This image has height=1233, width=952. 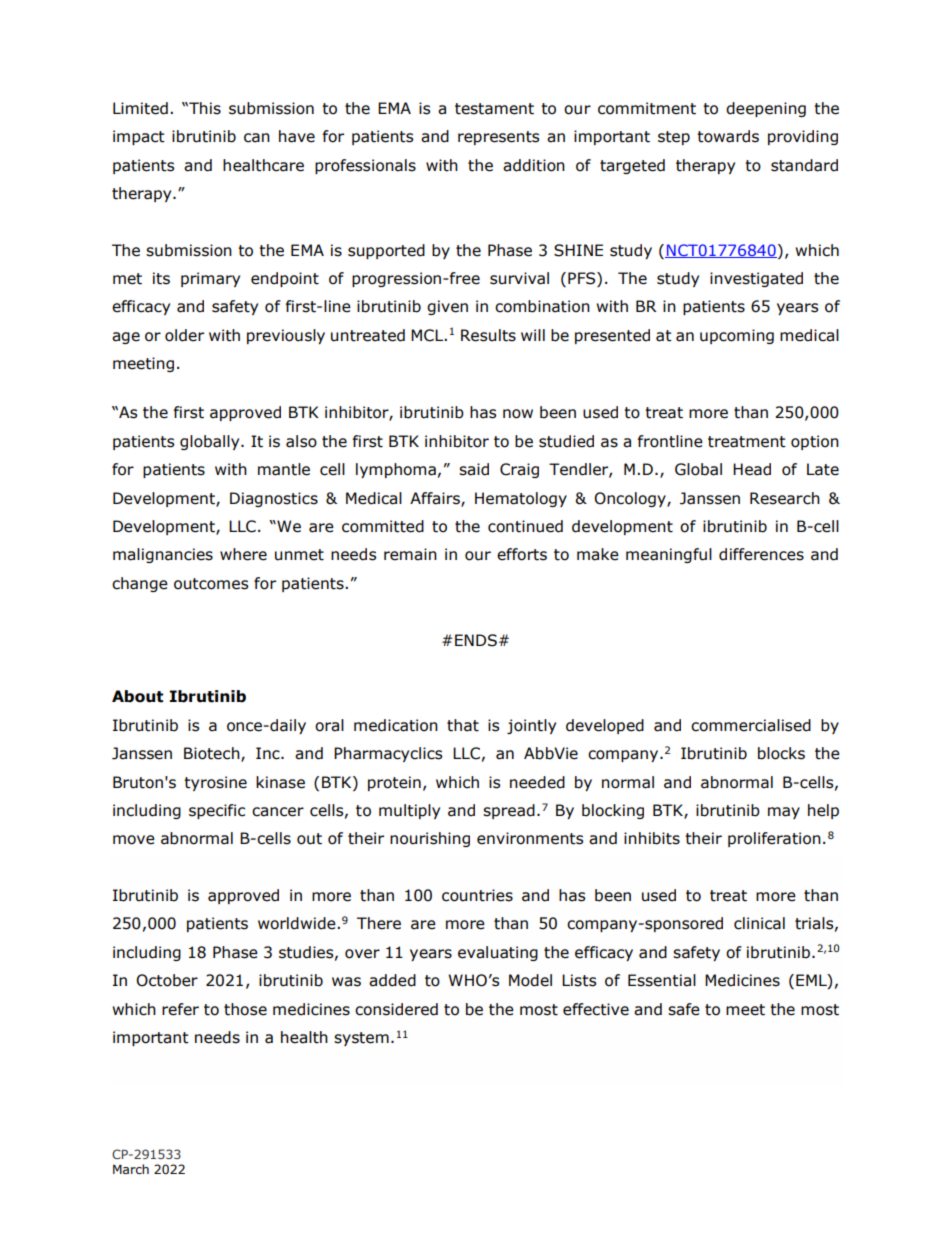 I want to click on upcoming, so click(x=737, y=336).
